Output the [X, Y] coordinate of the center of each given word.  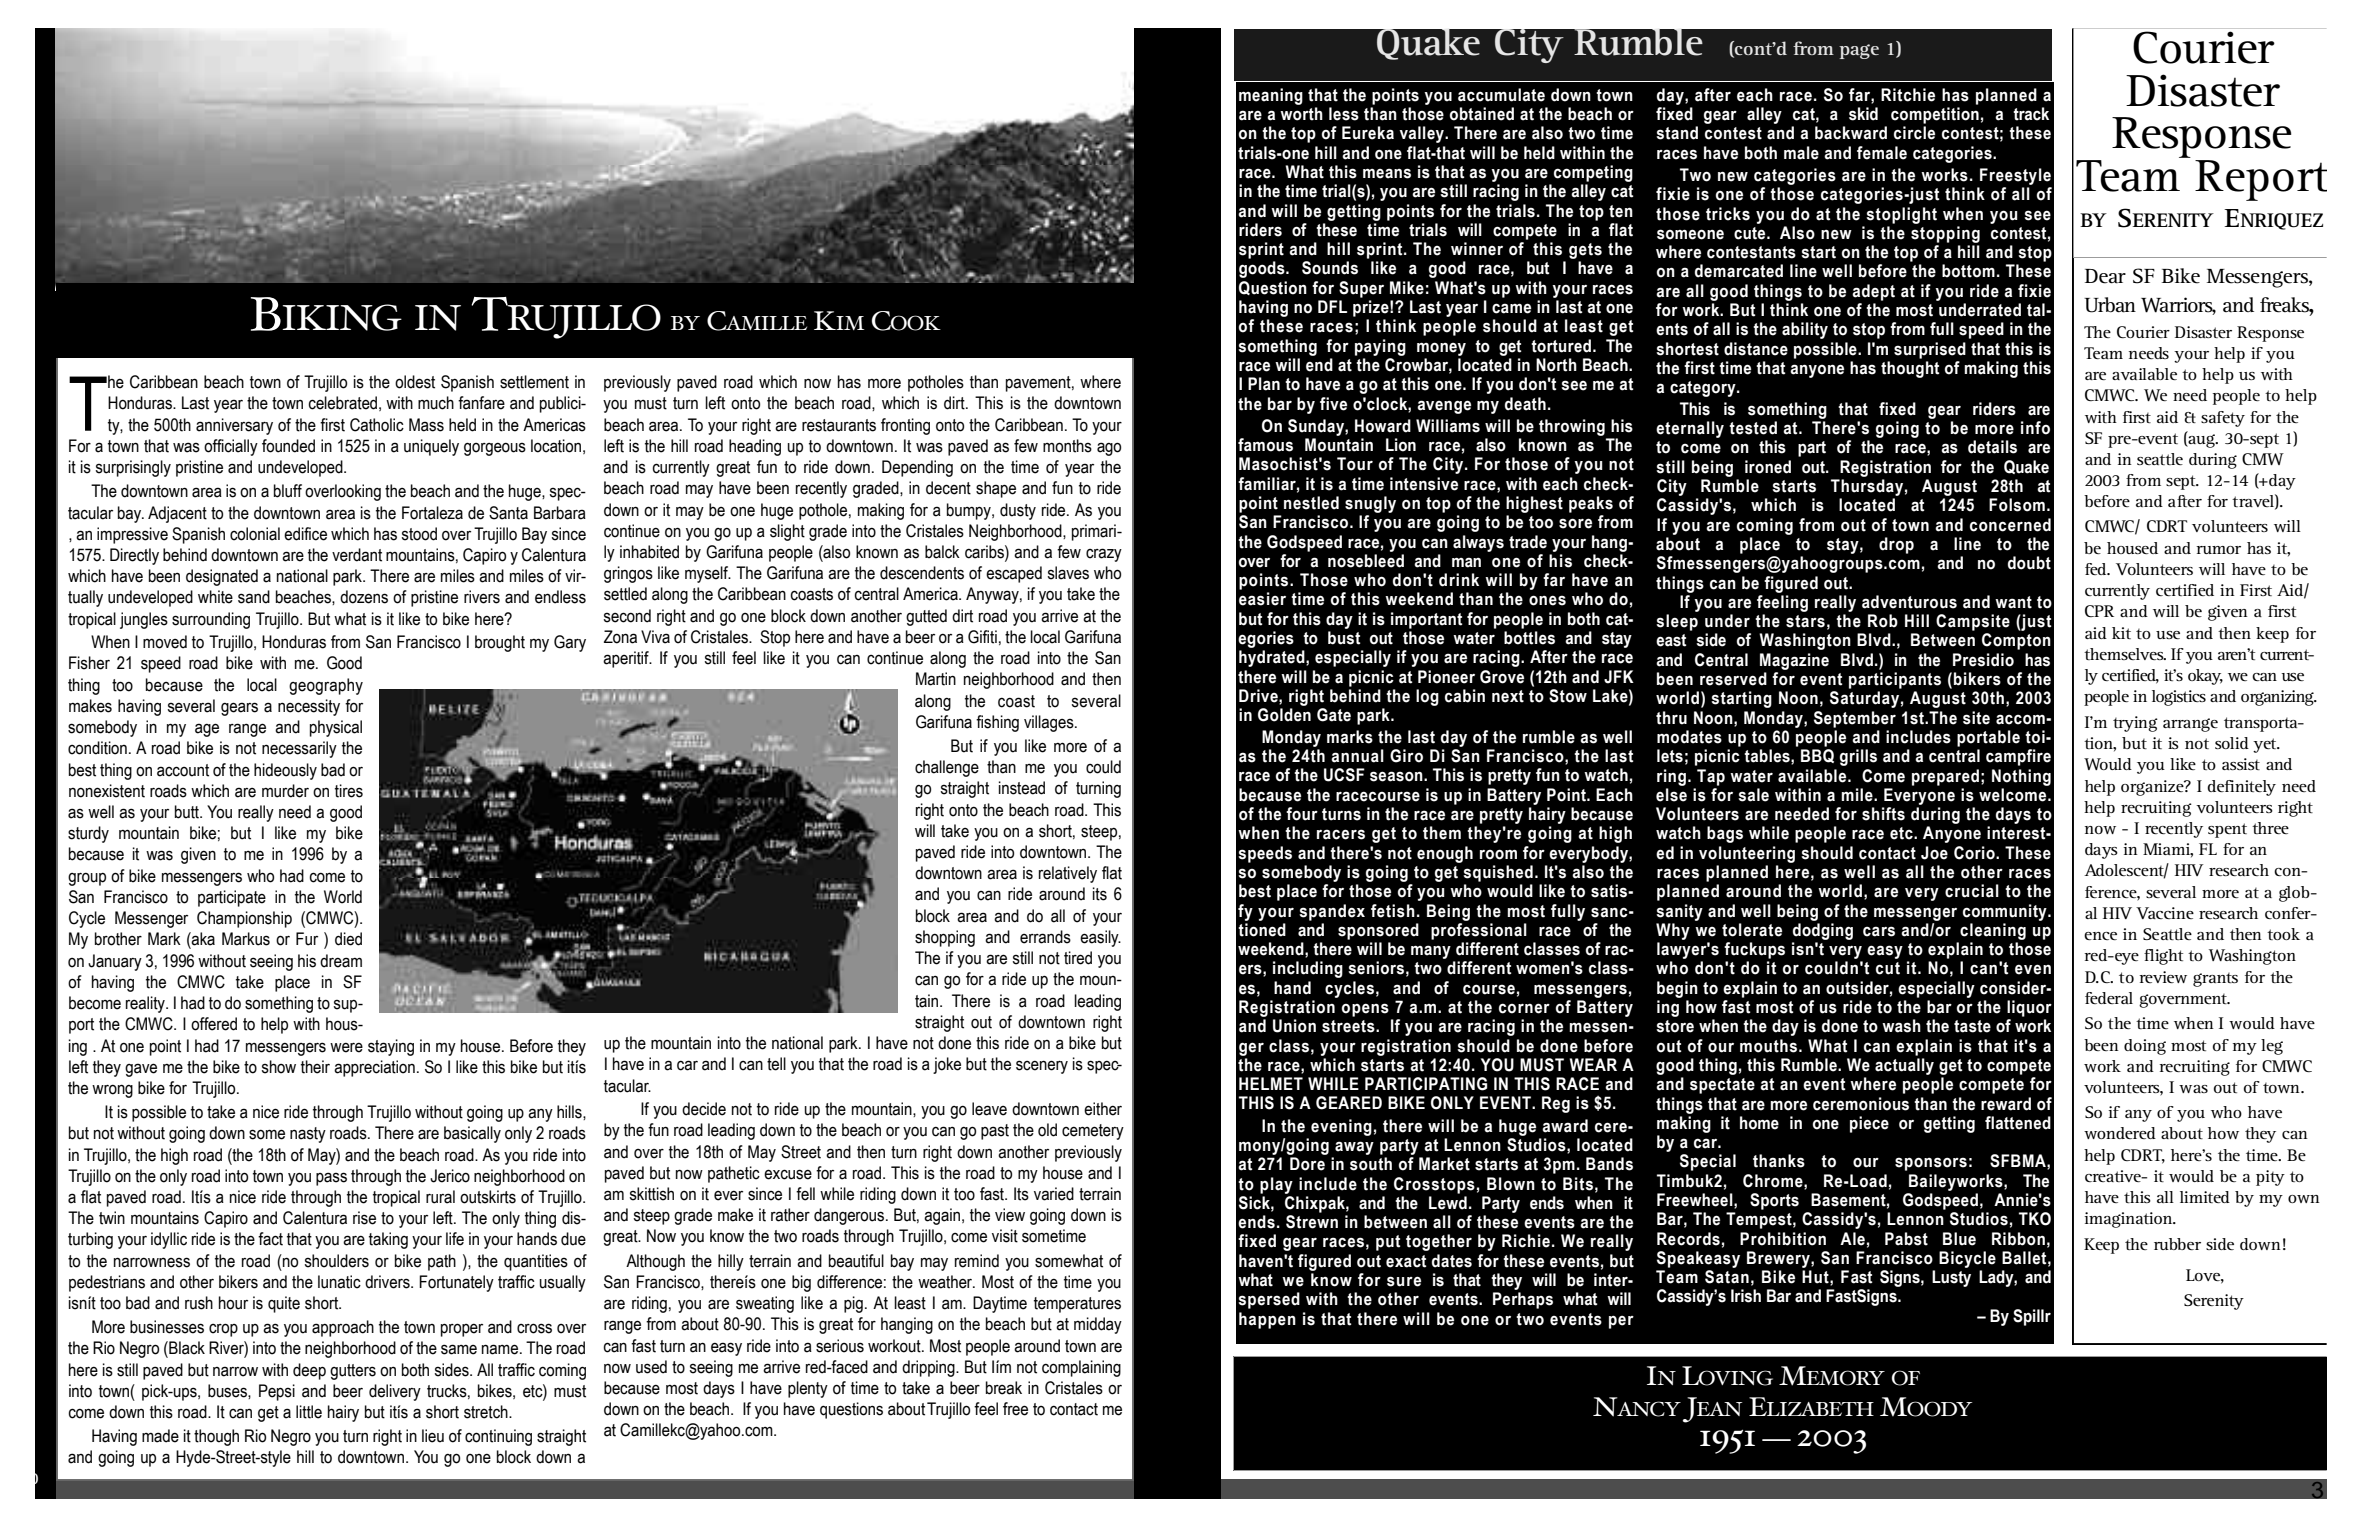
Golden [1284, 715]
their [315, 1067]
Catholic [377, 425]
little [309, 1412]
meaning [1271, 96]
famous [1265, 445]
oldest [415, 382]
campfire [2018, 757]
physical [336, 728]
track [2031, 114]
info [2035, 428]
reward [2006, 1104]
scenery [1042, 1067]
